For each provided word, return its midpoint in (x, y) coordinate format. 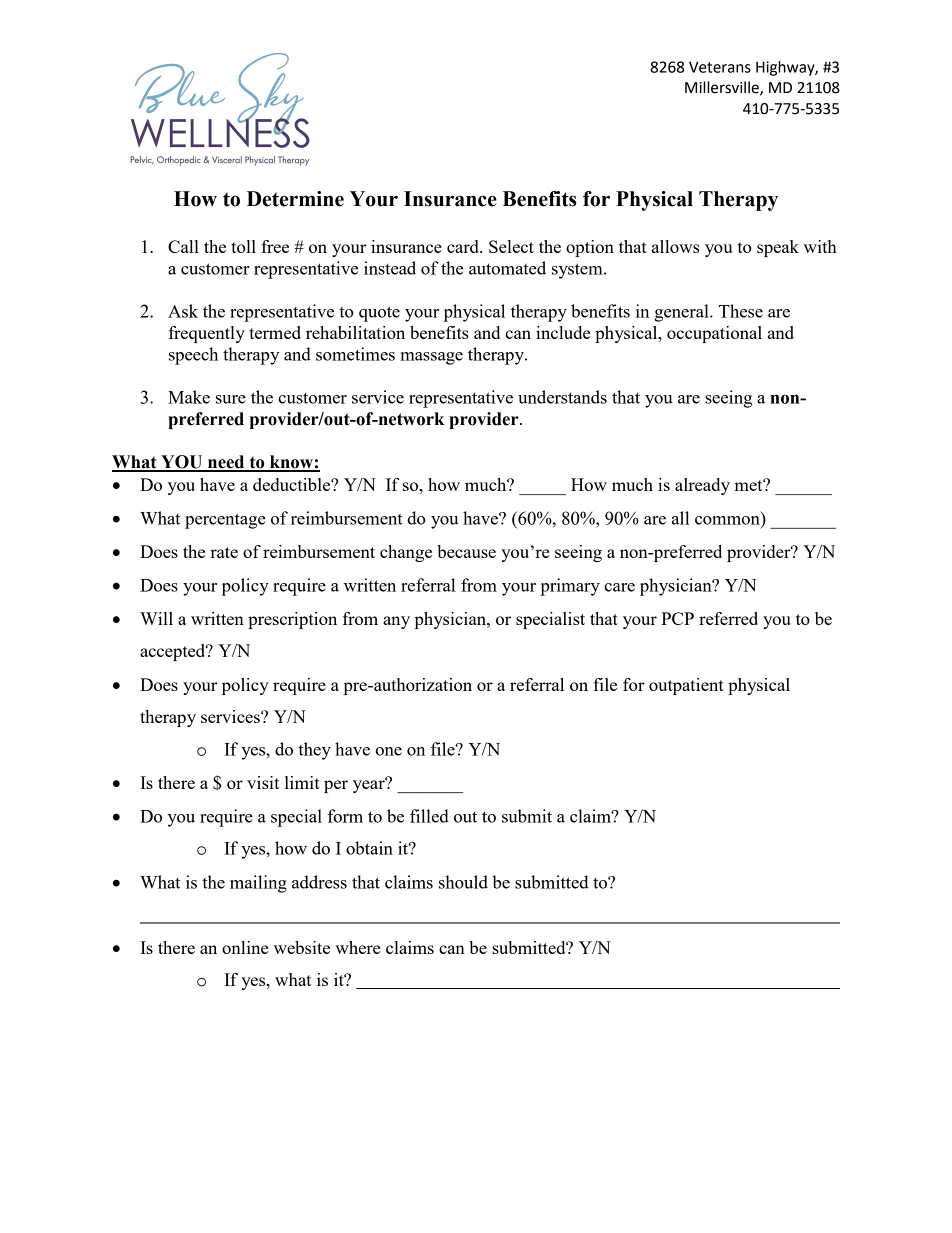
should (463, 882)
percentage (225, 521)
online (245, 947)
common (727, 520)
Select (511, 246)
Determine (295, 199)
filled (429, 816)
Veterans (720, 67)
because (466, 551)
